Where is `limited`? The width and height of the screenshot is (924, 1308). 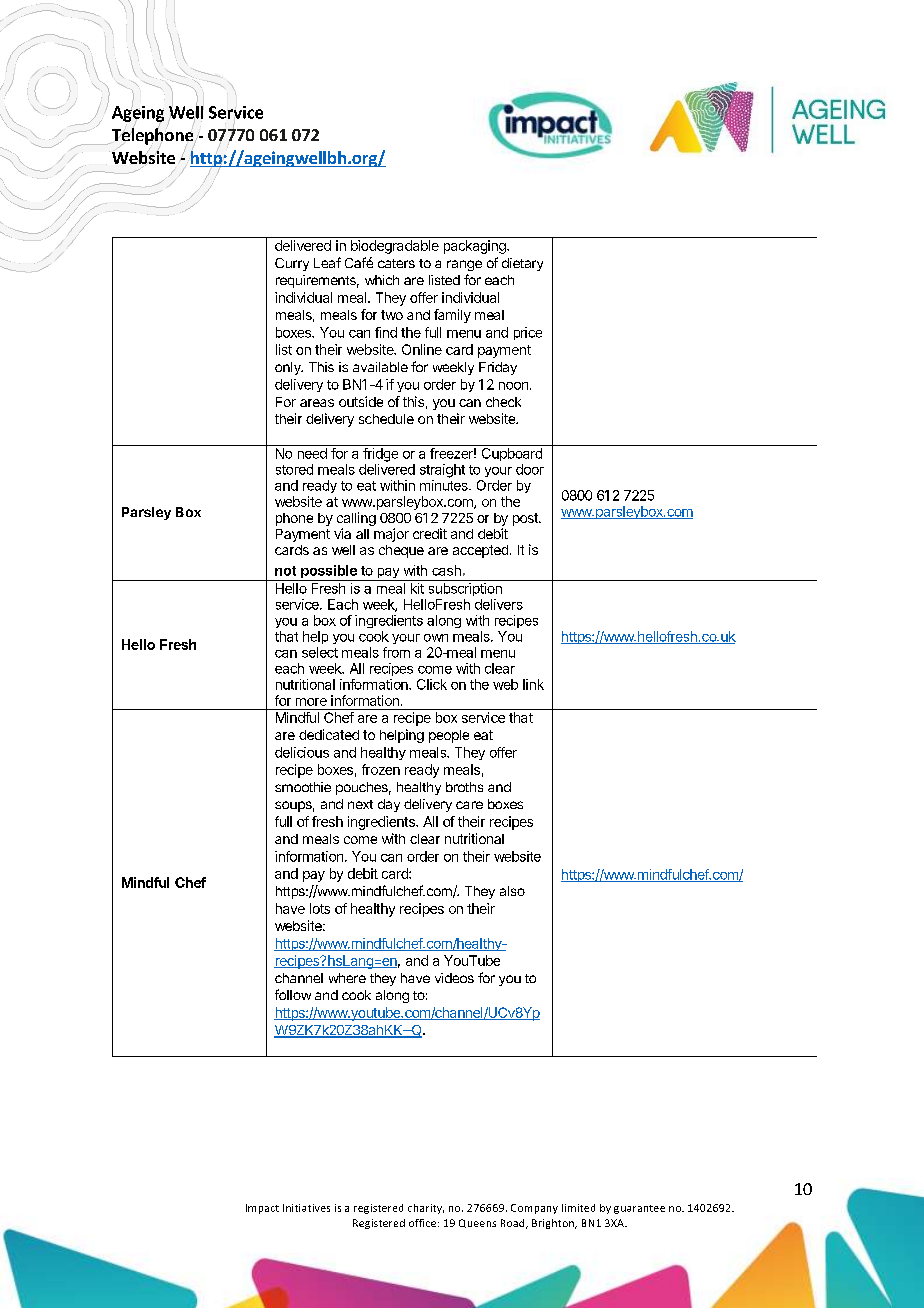
limited is located at coordinates (578, 1208).
